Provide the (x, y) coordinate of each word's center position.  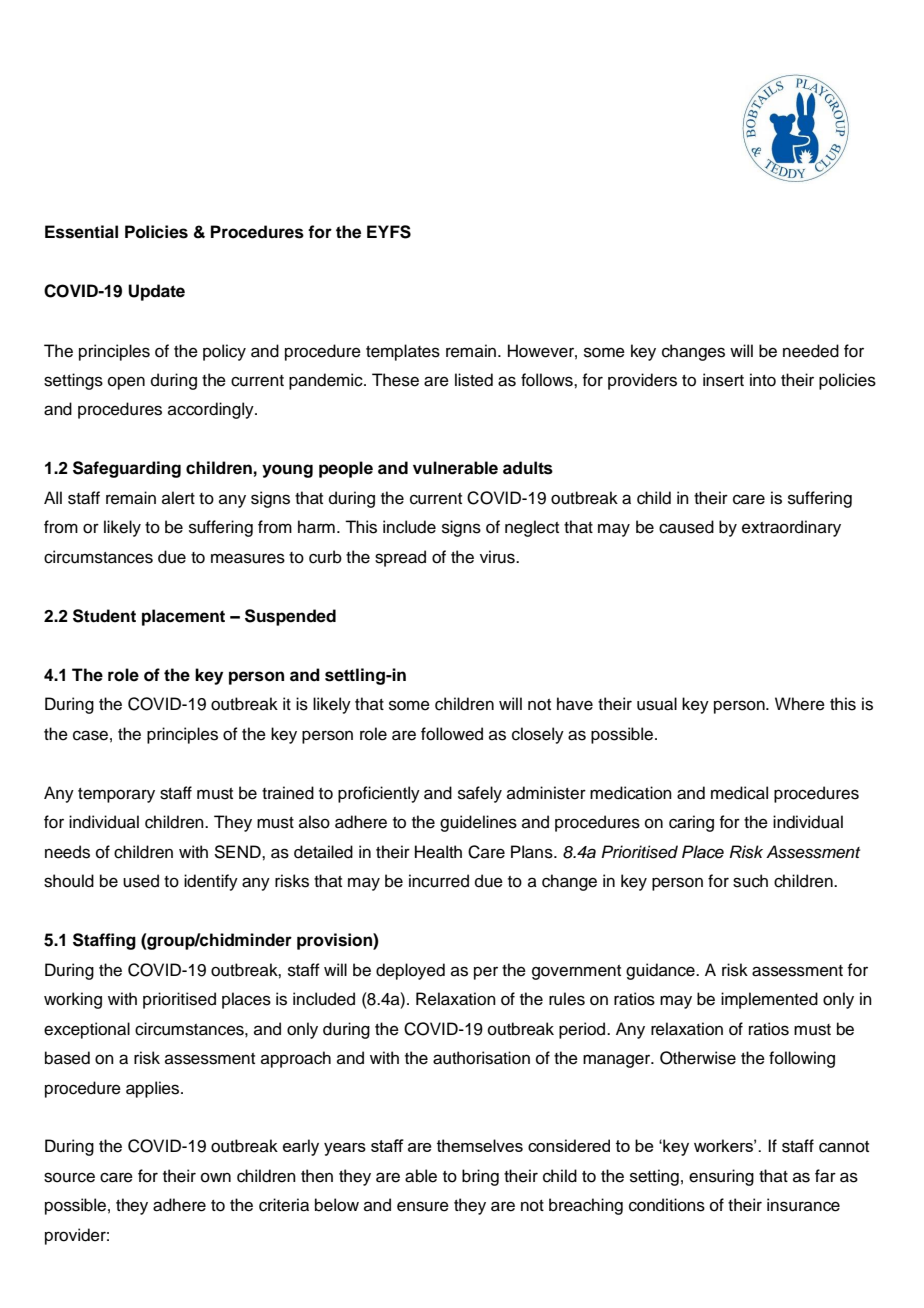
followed (452, 734)
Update (156, 292)
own (216, 1177)
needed (811, 351)
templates (403, 352)
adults (528, 468)
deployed (410, 971)
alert (178, 498)
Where (800, 704)
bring (480, 1177)
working (73, 1000)
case (90, 735)
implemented (769, 1000)
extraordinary (791, 528)
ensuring (721, 1177)
